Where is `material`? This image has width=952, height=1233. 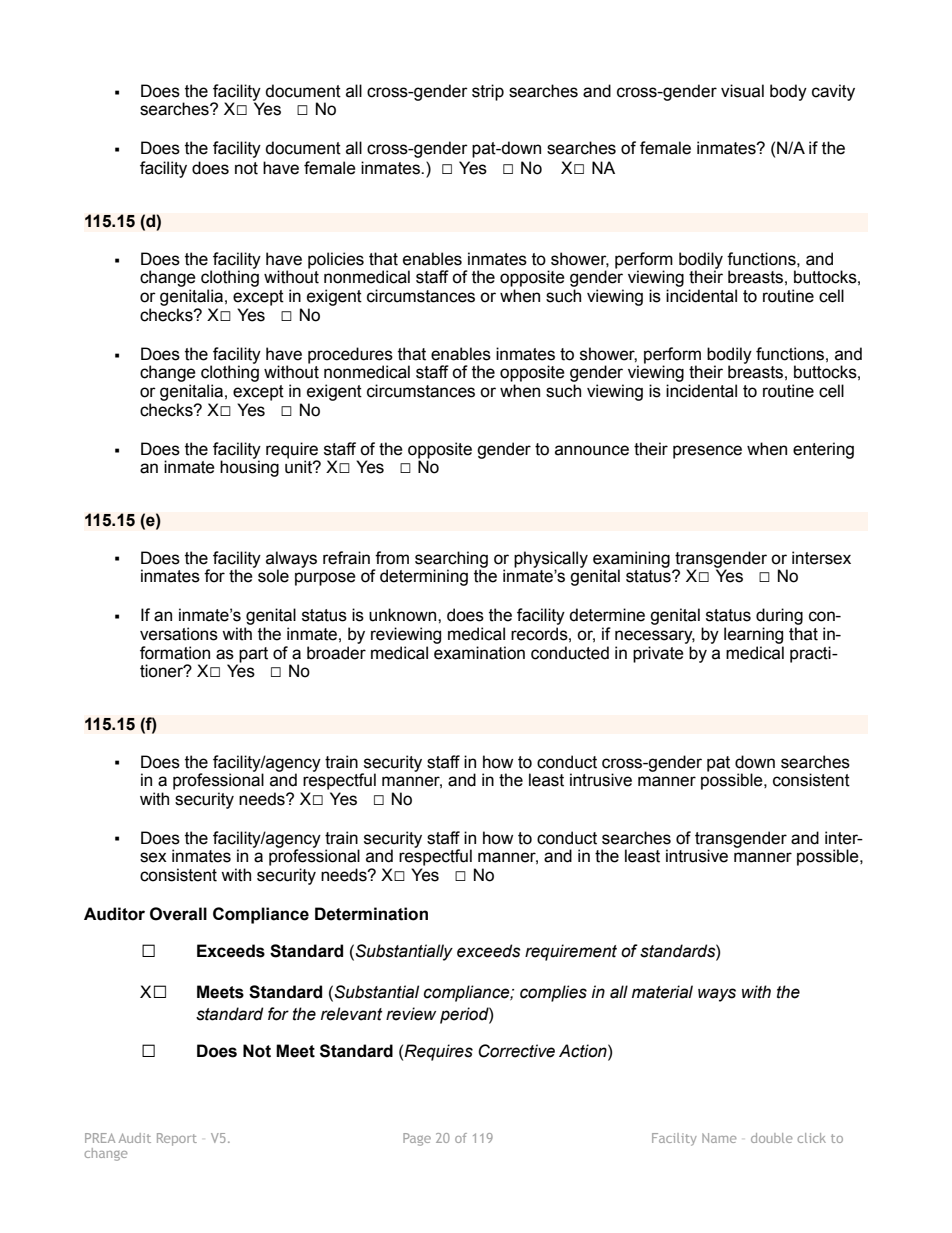
material is located at coordinates (662, 992).
